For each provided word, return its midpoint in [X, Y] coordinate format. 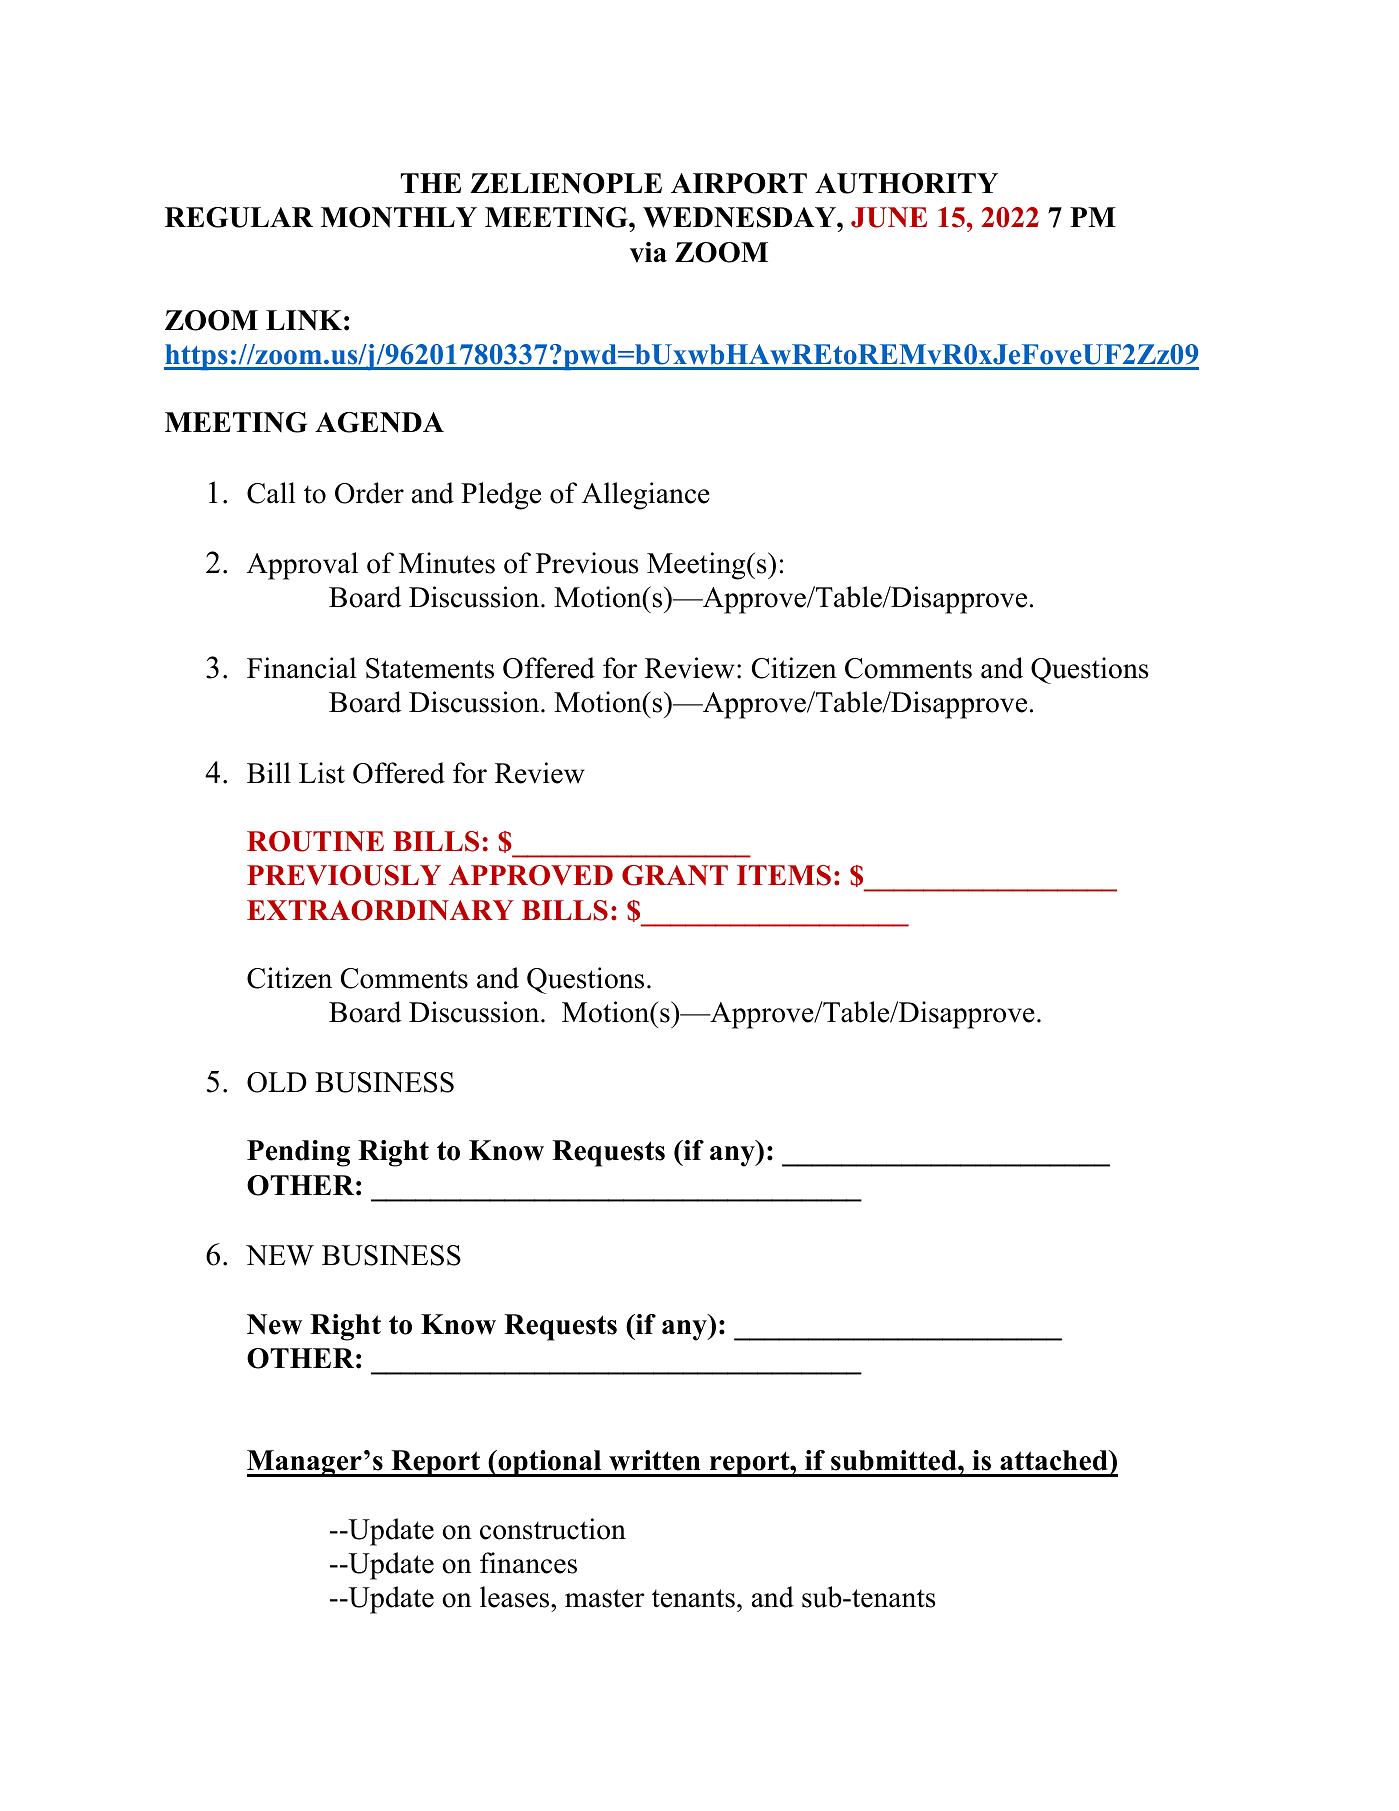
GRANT [675, 875]
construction [553, 1529]
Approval [302, 566]
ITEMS [784, 875]
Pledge [501, 496]
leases [516, 1597]
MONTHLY [399, 217]
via [648, 252]
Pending [298, 1153]
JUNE [889, 217]
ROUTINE [315, 841]
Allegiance [646, 496]
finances [528, 1563]
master [604, 1598]
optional [550, 1463]
